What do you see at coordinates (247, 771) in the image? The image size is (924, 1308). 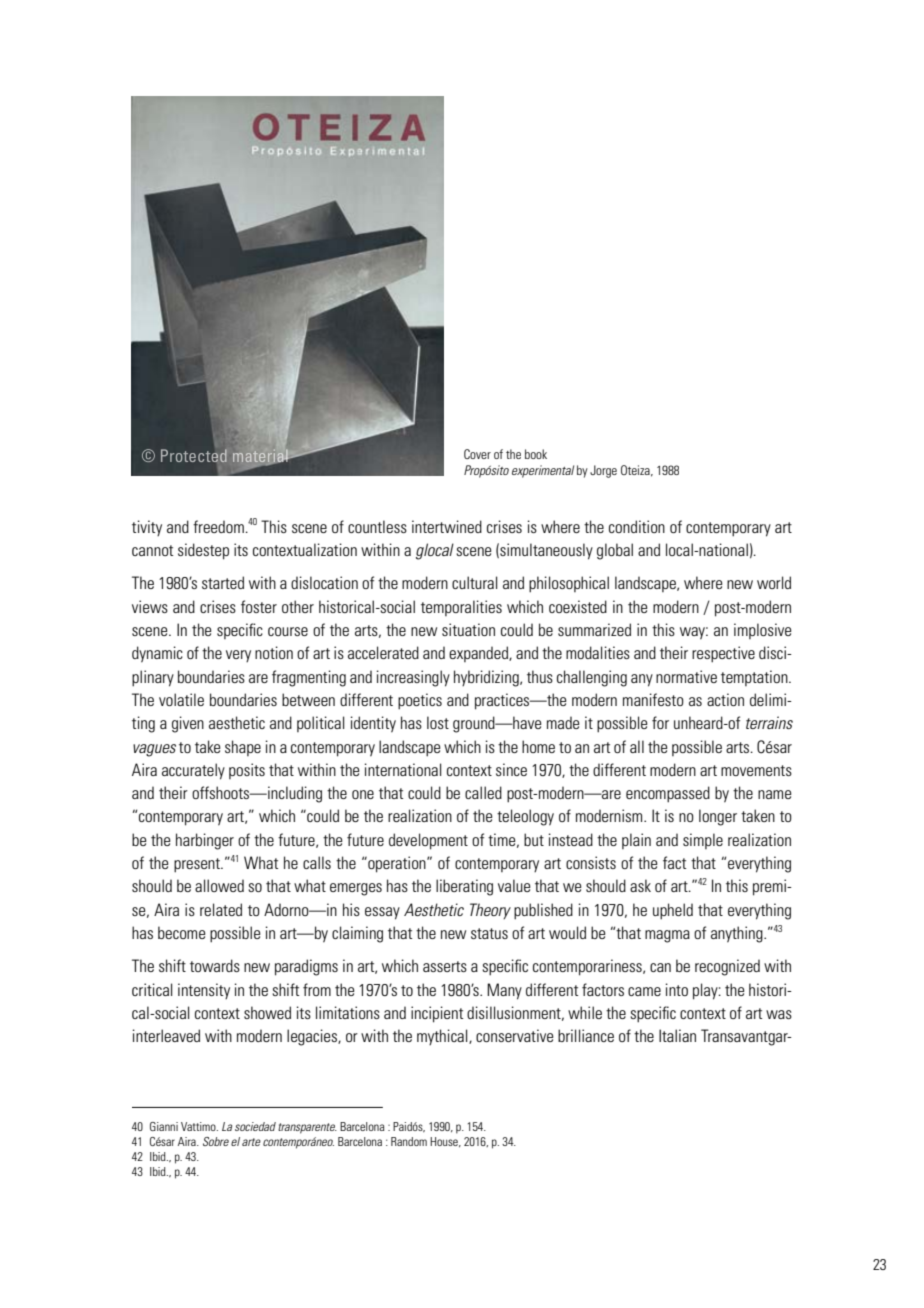 I see `posits` at bounding box center [247, 771].
